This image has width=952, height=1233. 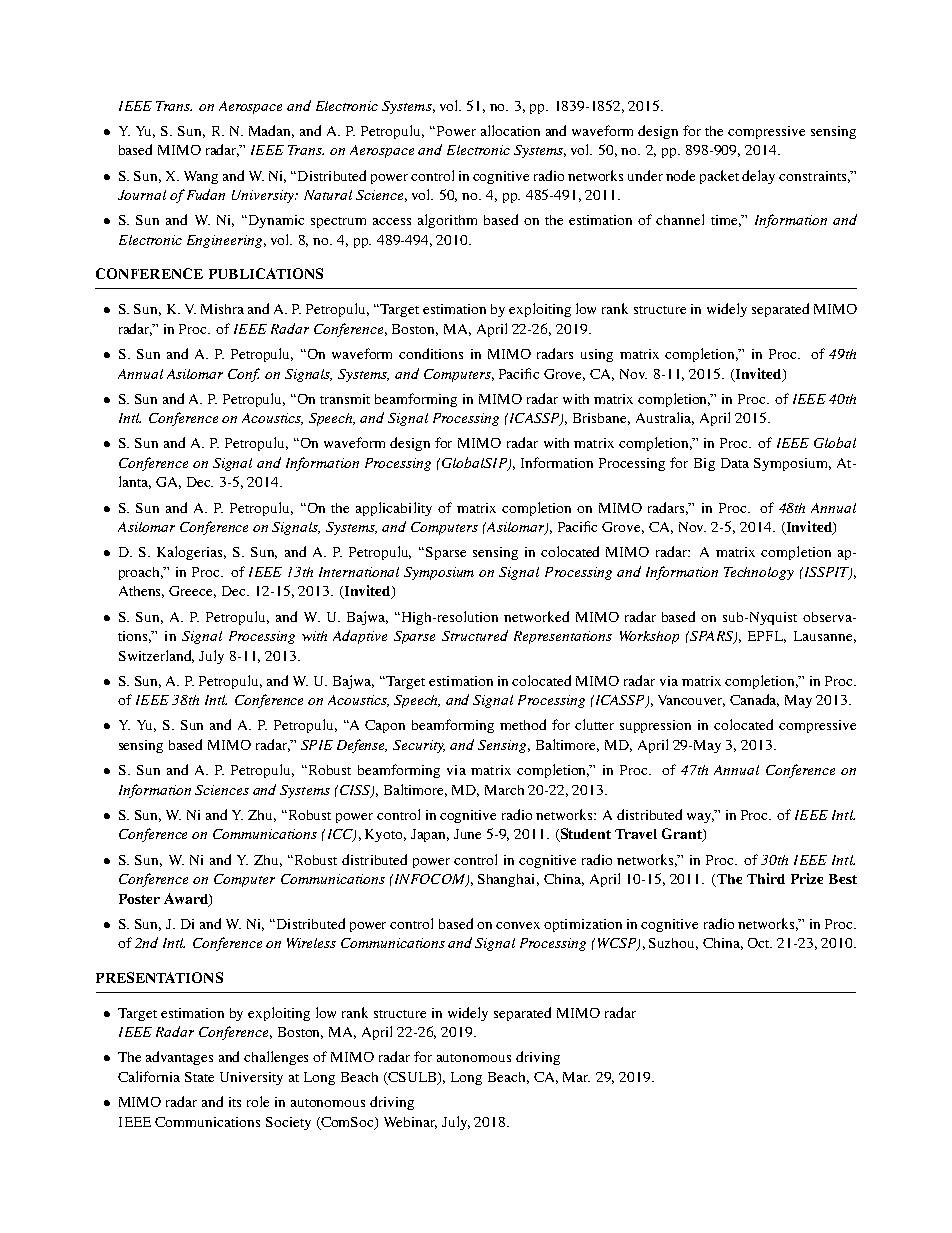 What do you see at coordinates (758, 177) in the image?
I see `delay` at bounding box center [758, 177].
